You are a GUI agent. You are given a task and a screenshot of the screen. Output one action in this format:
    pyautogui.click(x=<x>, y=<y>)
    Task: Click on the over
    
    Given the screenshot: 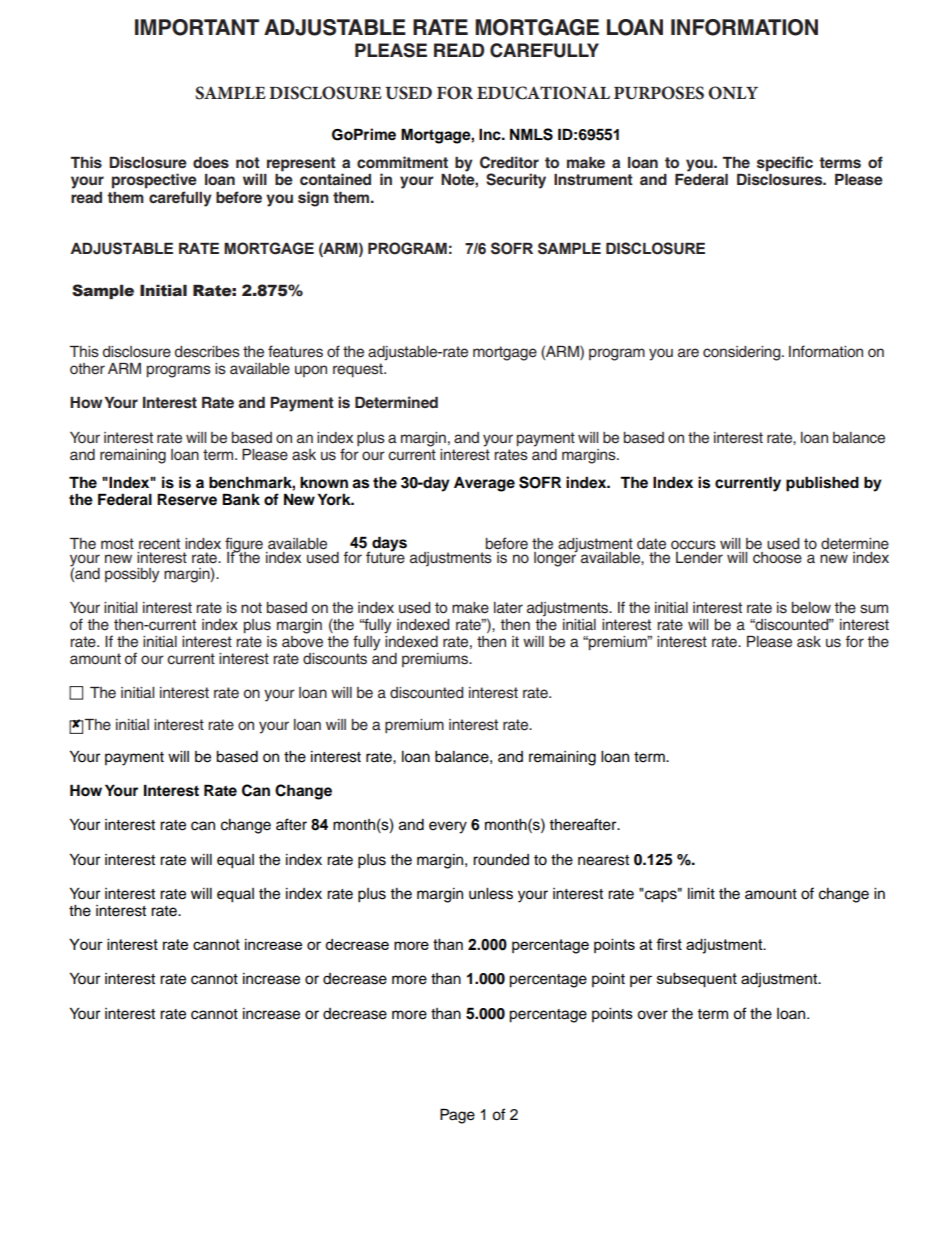 What is the action you would take?
    pyautogui.click(x=652, y=1015)
